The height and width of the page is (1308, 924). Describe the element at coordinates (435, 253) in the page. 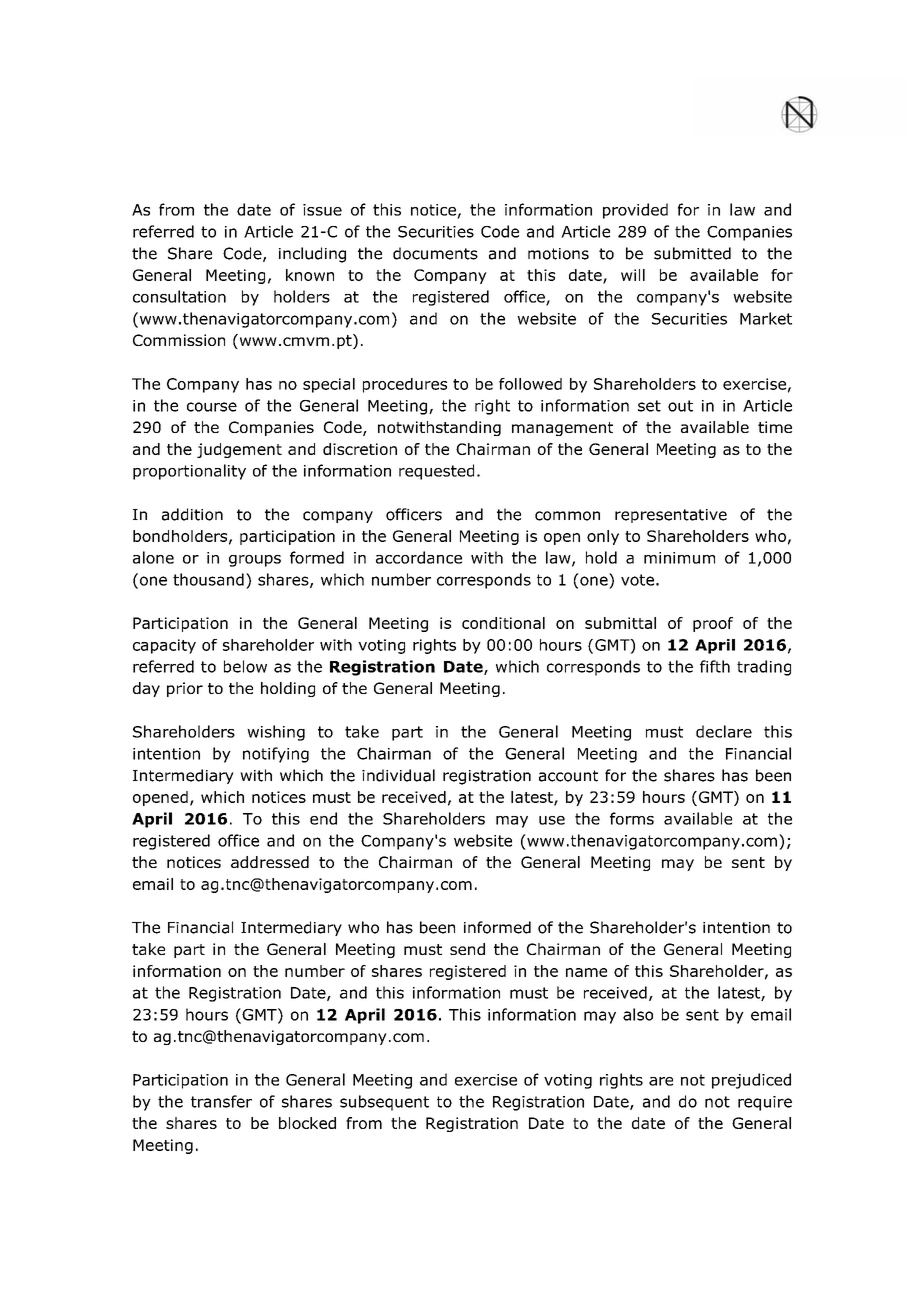

I see `documents` at that location.
